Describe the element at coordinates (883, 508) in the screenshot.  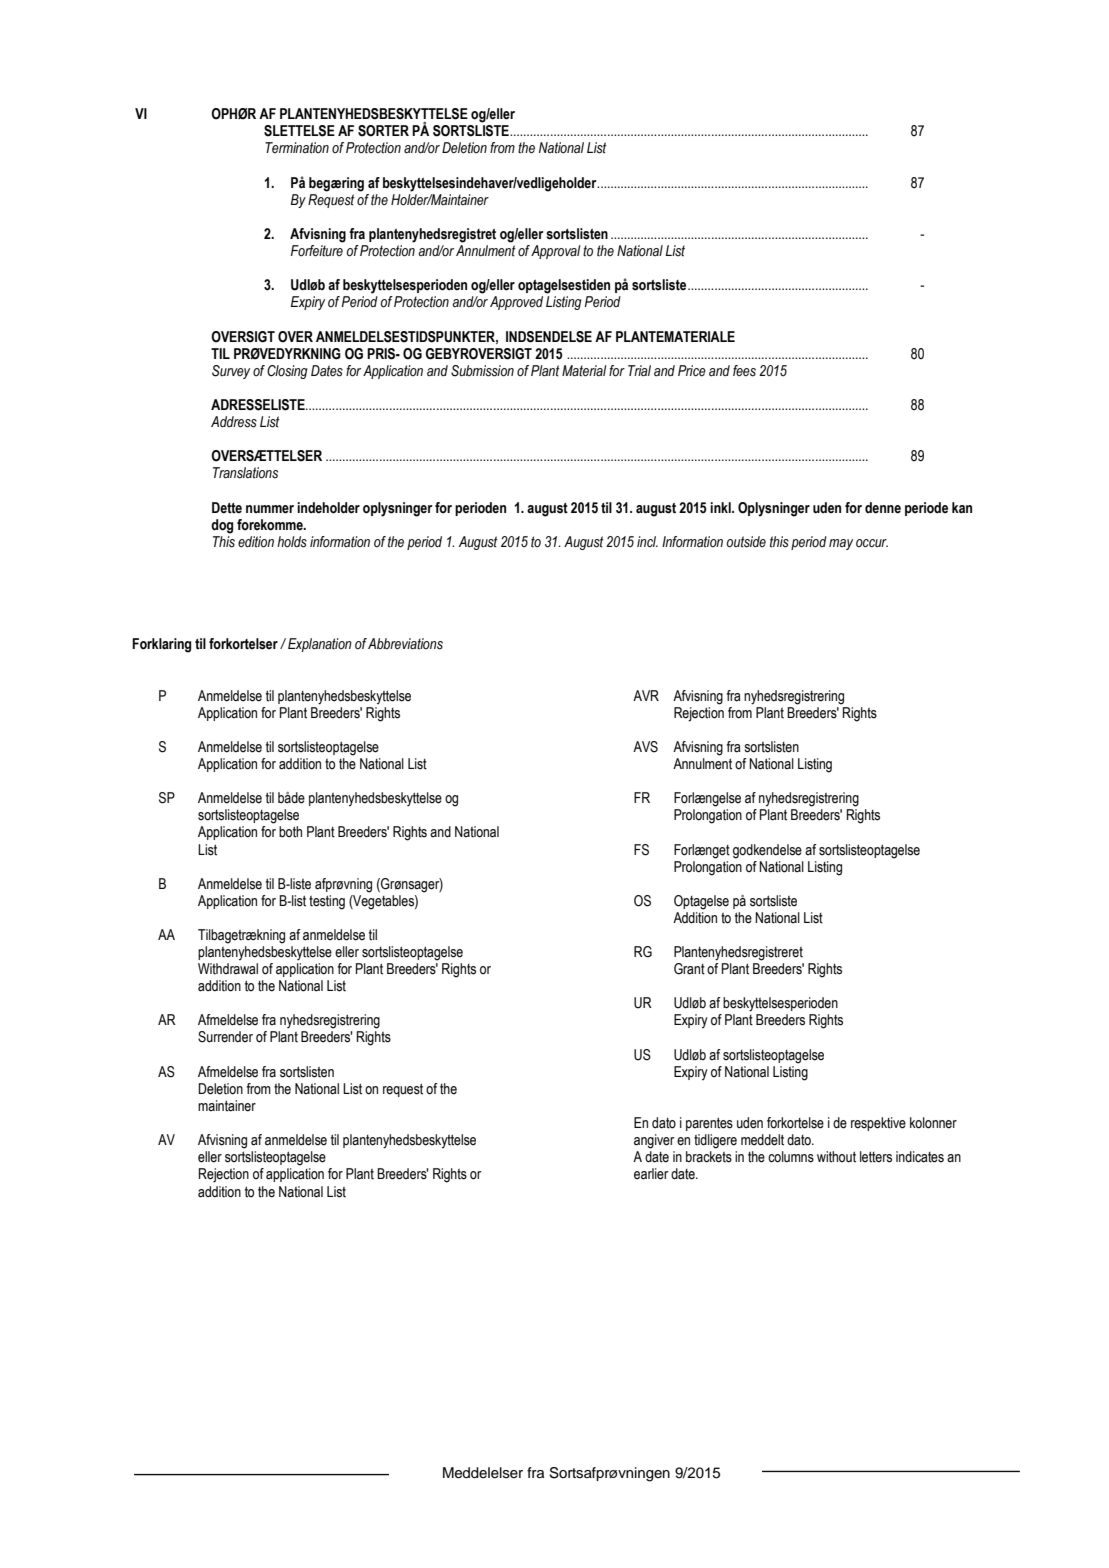
I see `denne` at that location.
